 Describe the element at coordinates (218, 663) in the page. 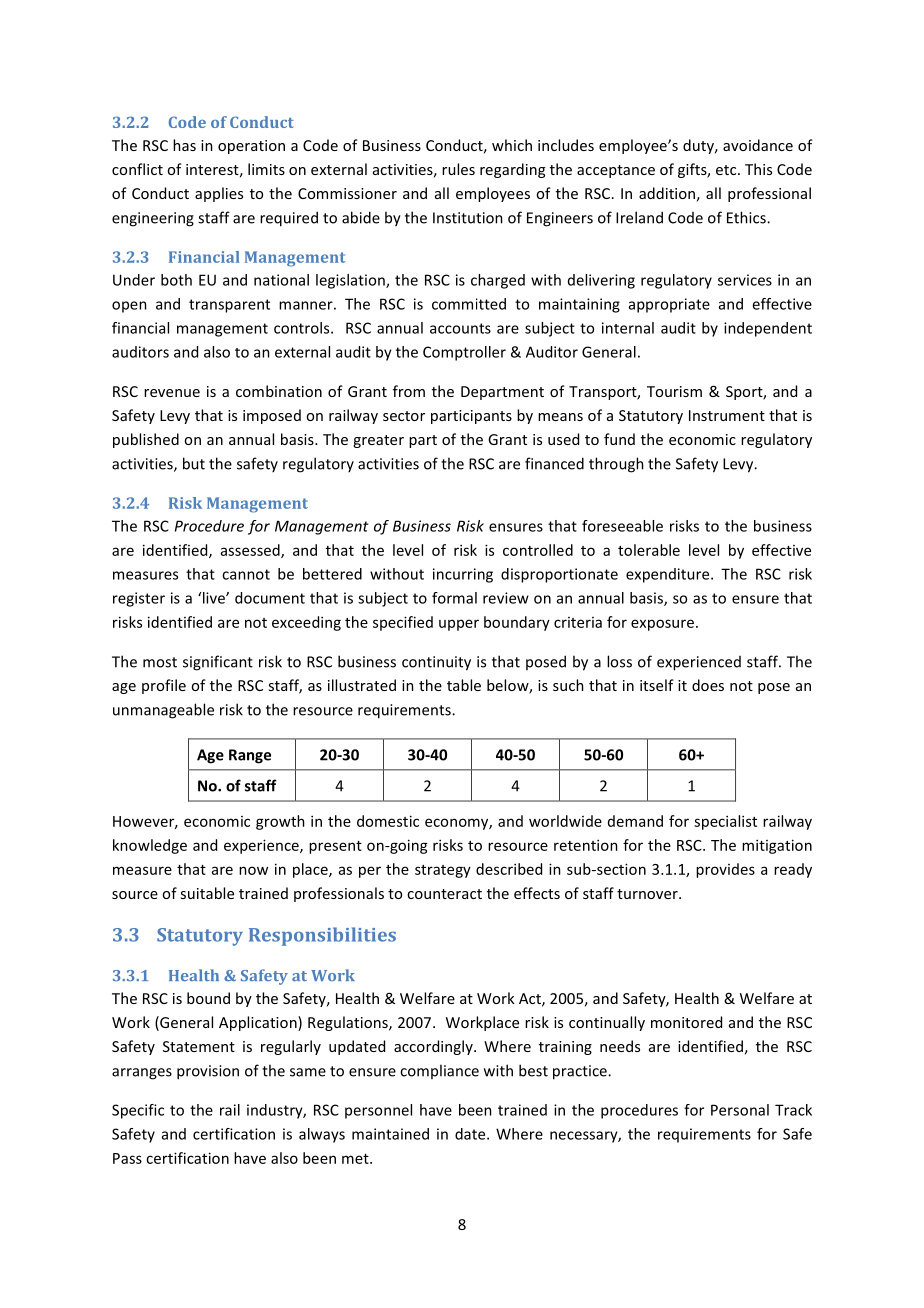

I see `significant` at that location.
